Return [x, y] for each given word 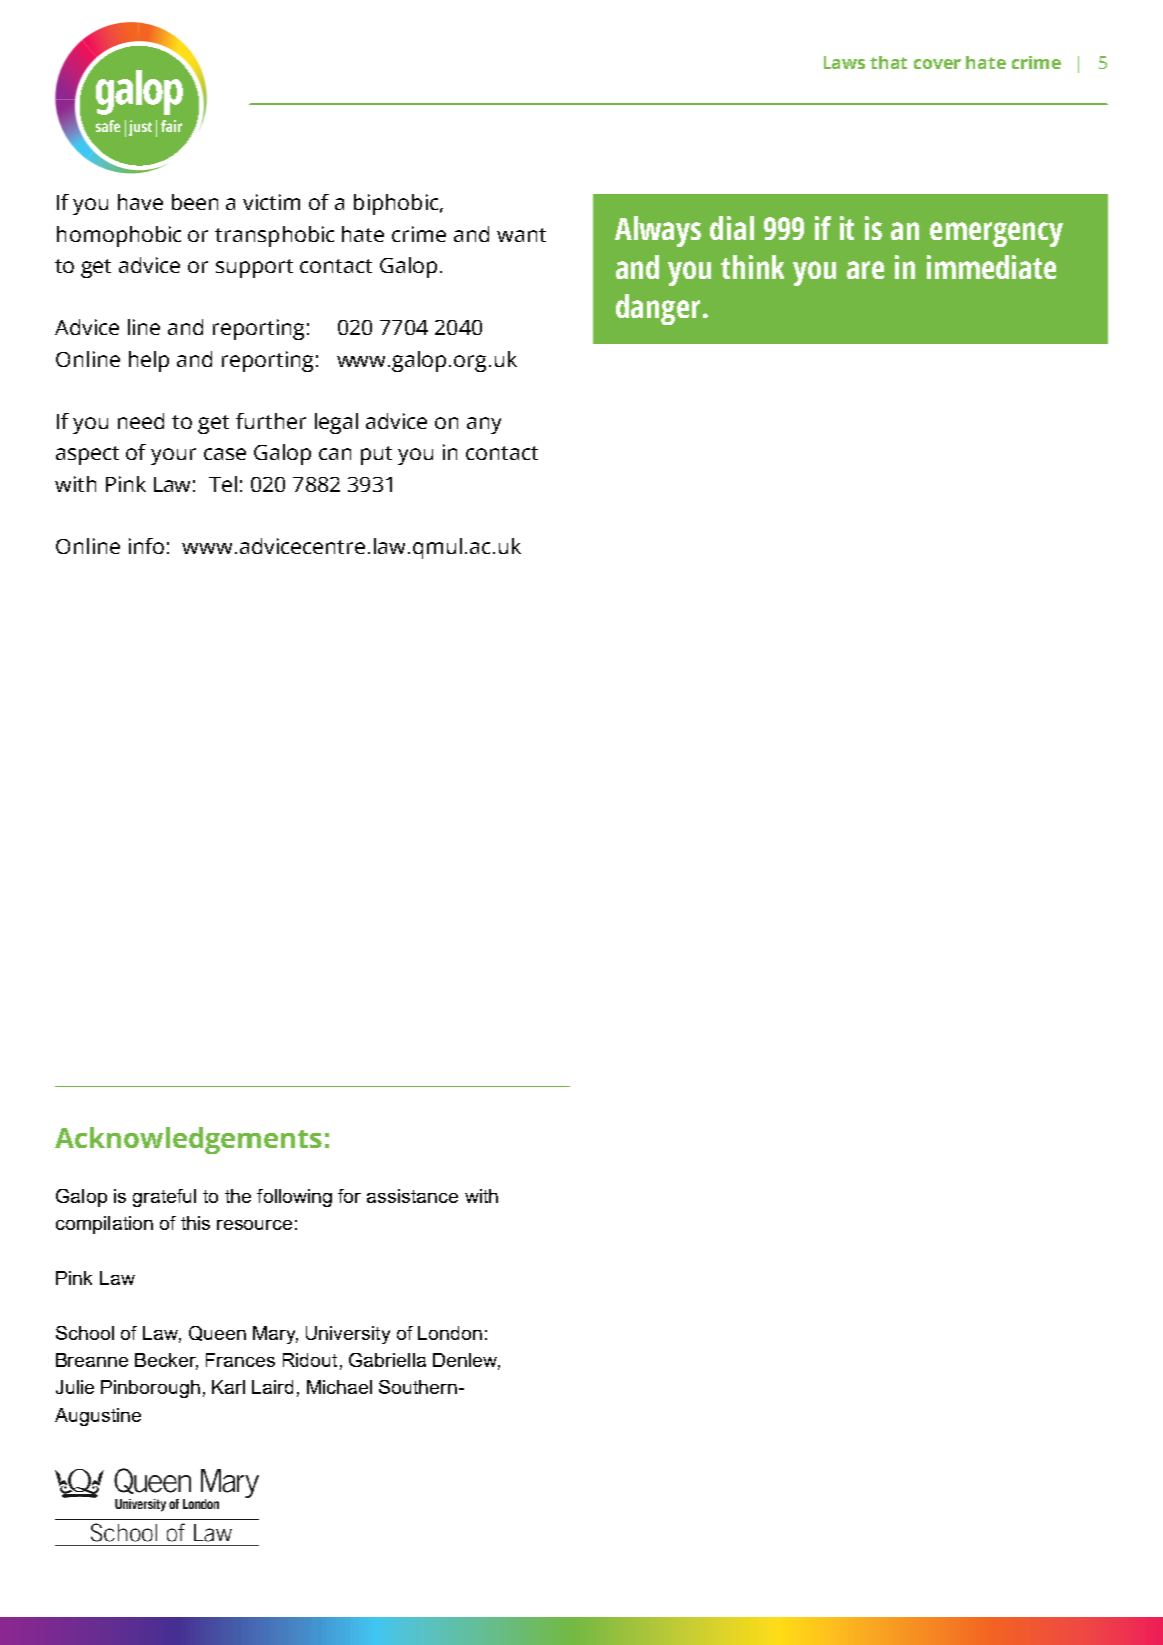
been [195, 202]
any [484, 425]
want [521, 235]
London [450, 1333]
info [146, 546]
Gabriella [387, 1360]
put [376, 455]
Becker [166, 1361]
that [888, 62]
